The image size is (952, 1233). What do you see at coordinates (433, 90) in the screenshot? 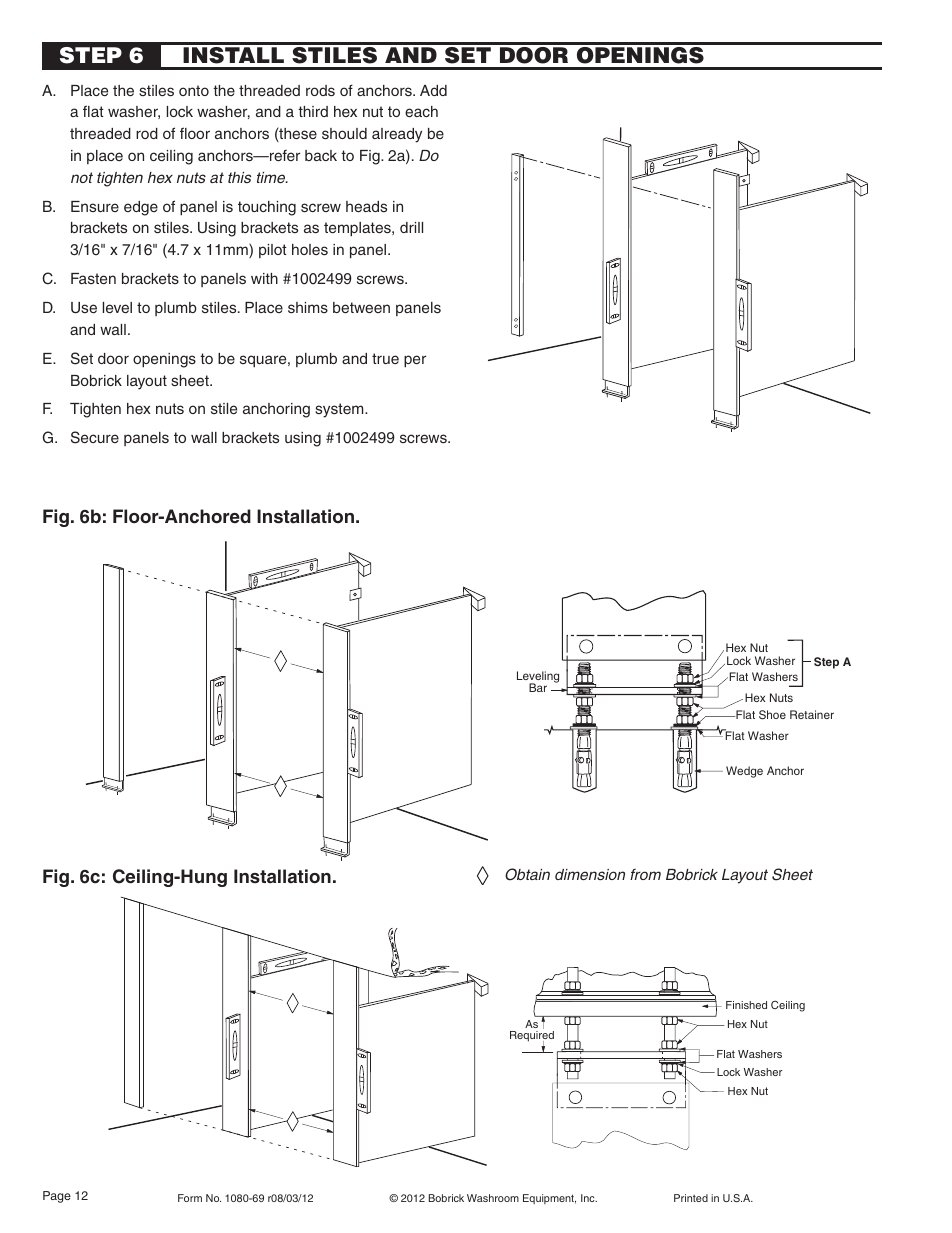
I see `Add` at bounding box center [433, 90].
